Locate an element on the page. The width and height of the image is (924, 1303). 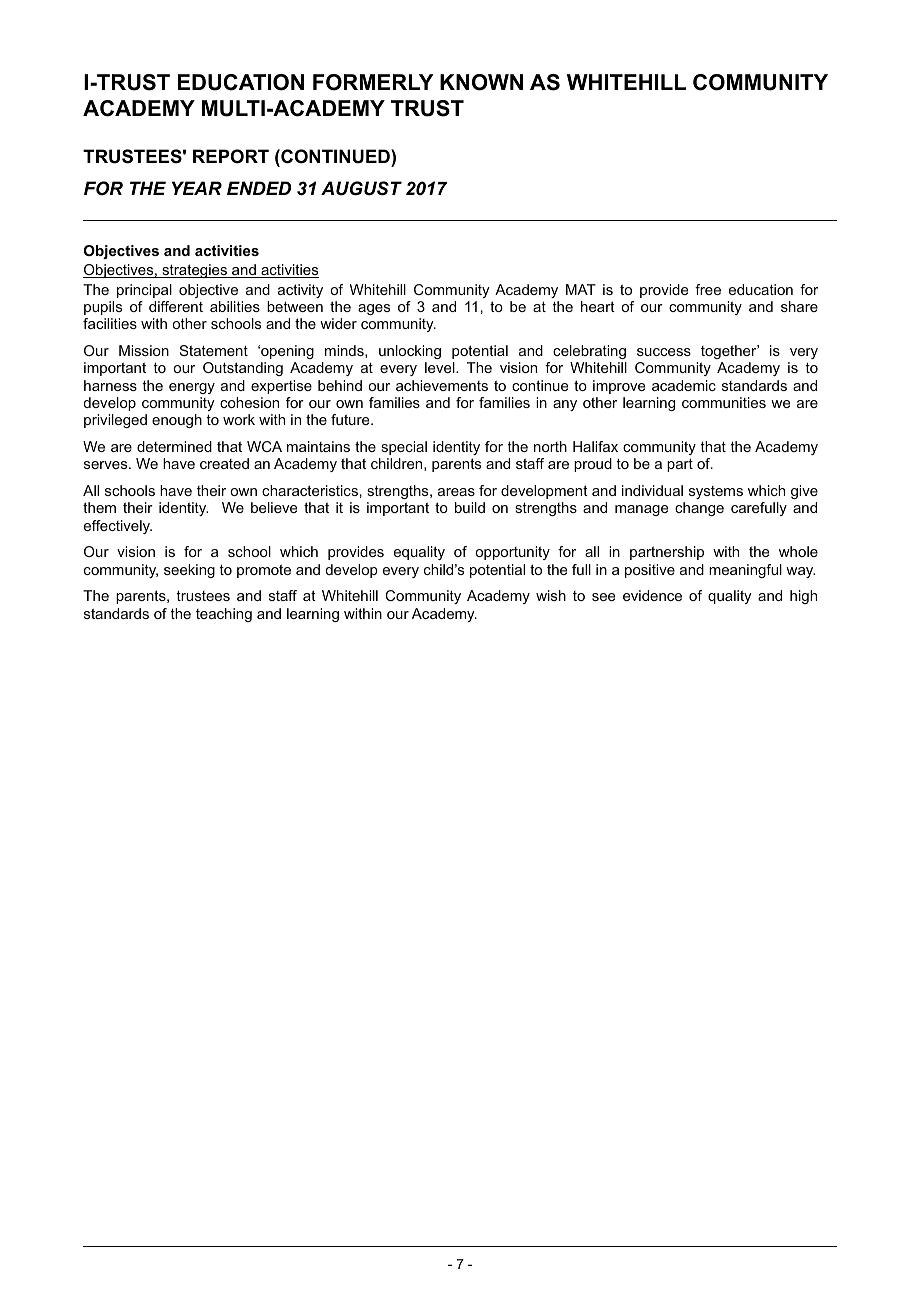
teaching is located at coordinates (224, 615).
